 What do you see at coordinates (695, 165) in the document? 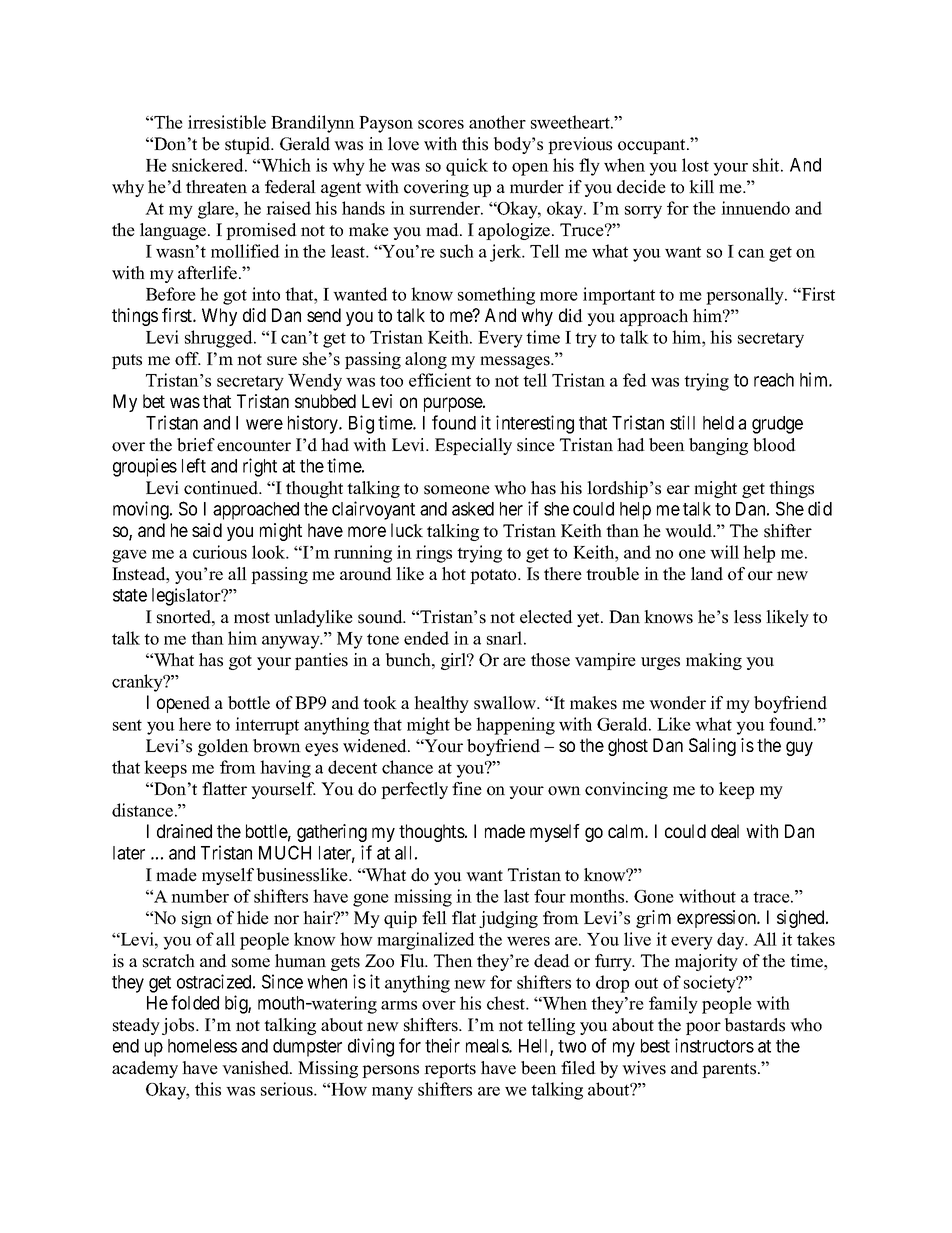
I see `lost` at bounding box center [695, 165].
